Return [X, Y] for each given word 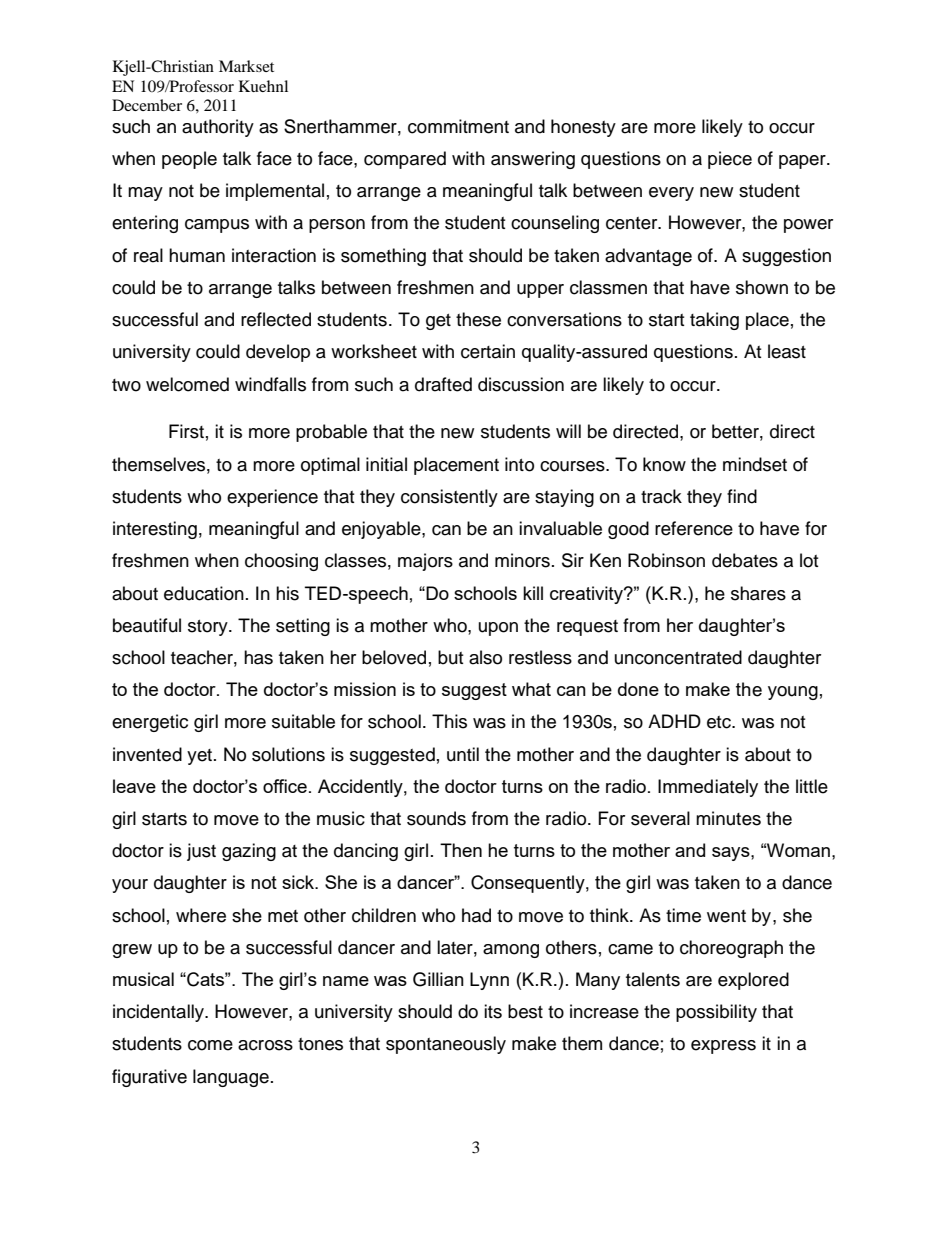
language [231, 1078]
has [258, 657]
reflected [276, 319]
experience [272, 498]
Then [461, 850]
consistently [449, 498]
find [742, 496]
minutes [728, 818]
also [485, 657]
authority [218, 128]
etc [720, 722]
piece [730, 160]
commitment [458, 126]
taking [714, 321]
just [201, 852]
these [478, 319]
